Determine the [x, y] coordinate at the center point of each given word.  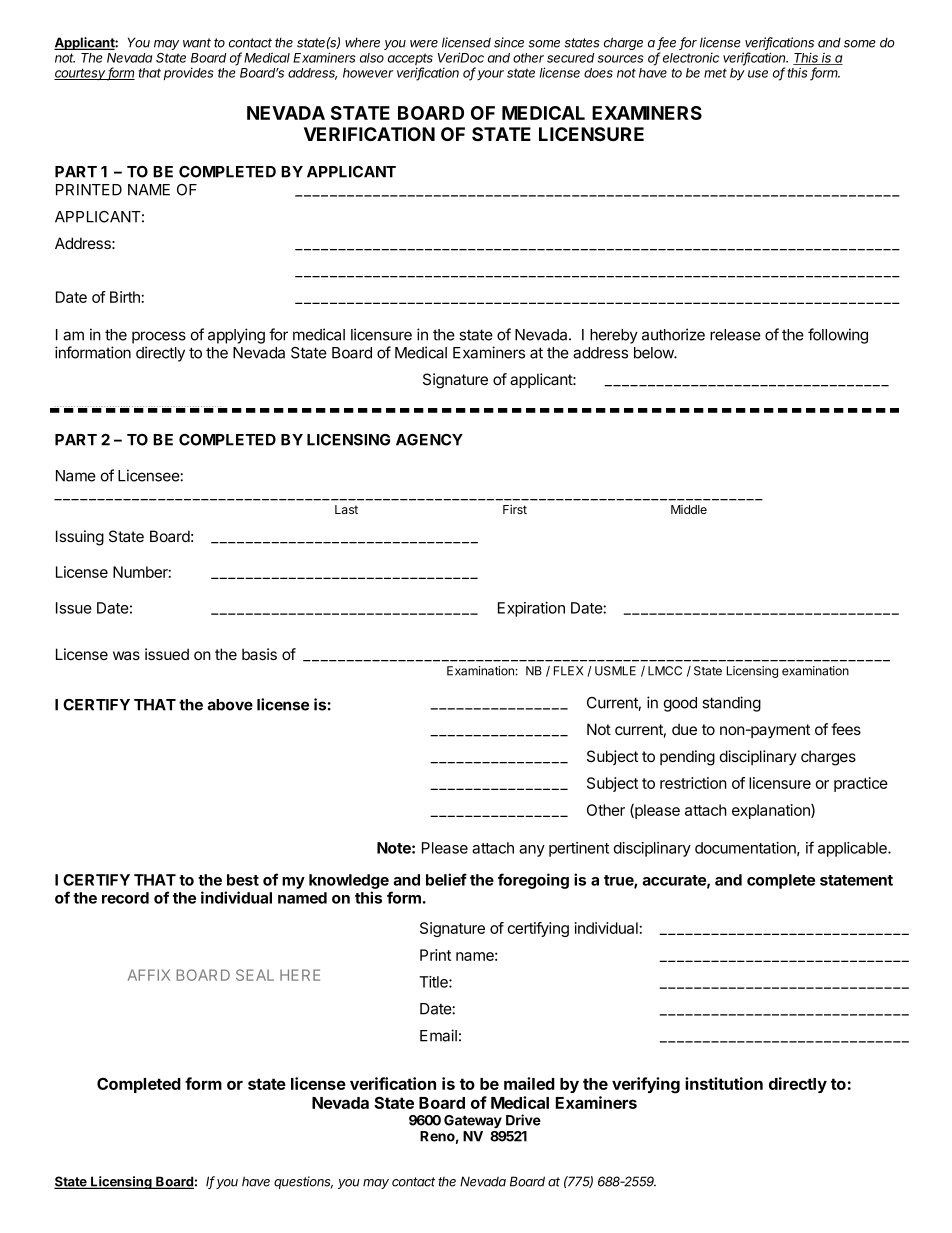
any [532, 851]
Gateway [473, 1121]
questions [303, 1182]
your [490, 75]
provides [189, 73]
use [758, 74]
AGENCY [429, 440]
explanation [772, 811]
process [159, 337]
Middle [689, 509]
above [230, 705]
